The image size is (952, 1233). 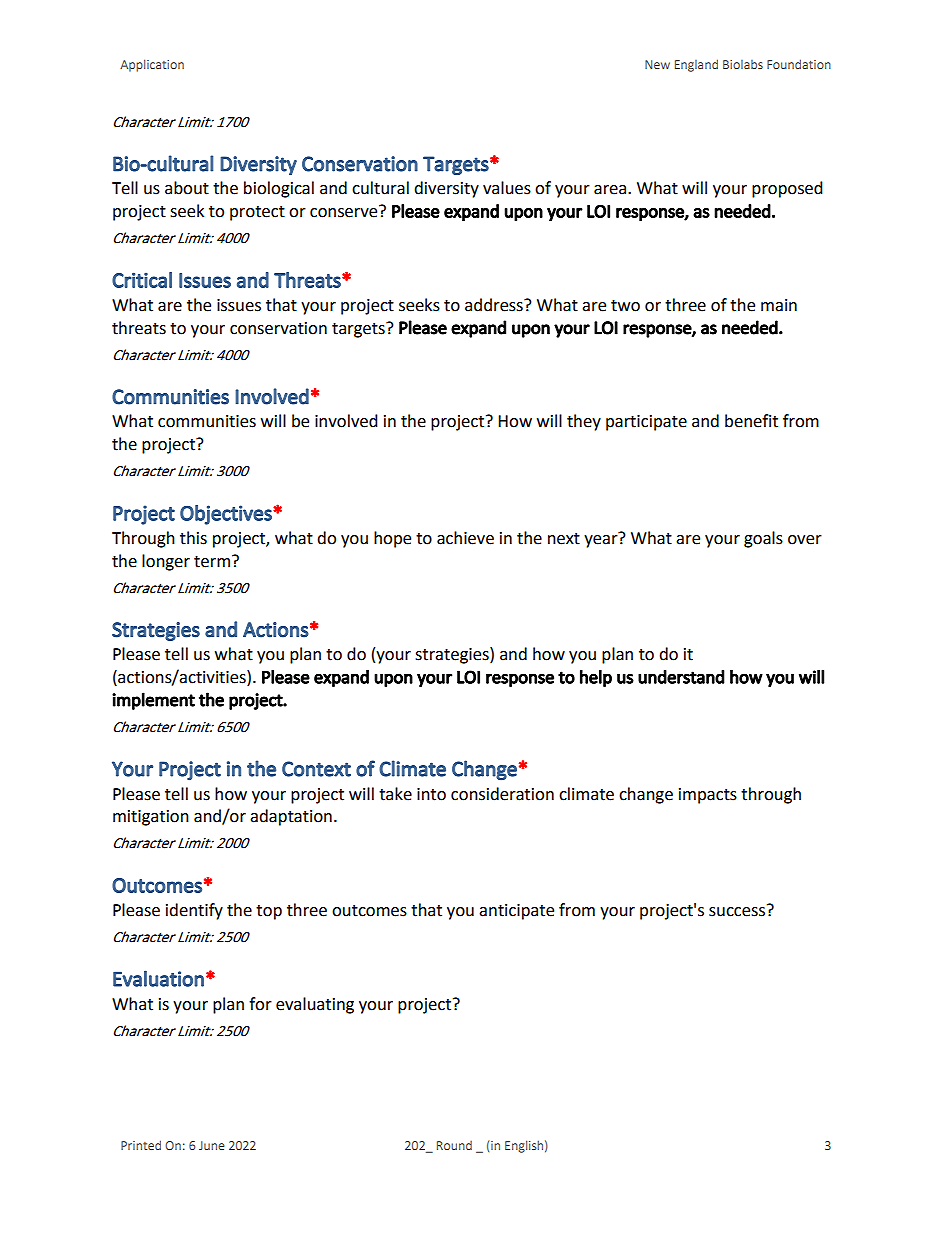 I want to click on June, so click(x=212, y=1145).
